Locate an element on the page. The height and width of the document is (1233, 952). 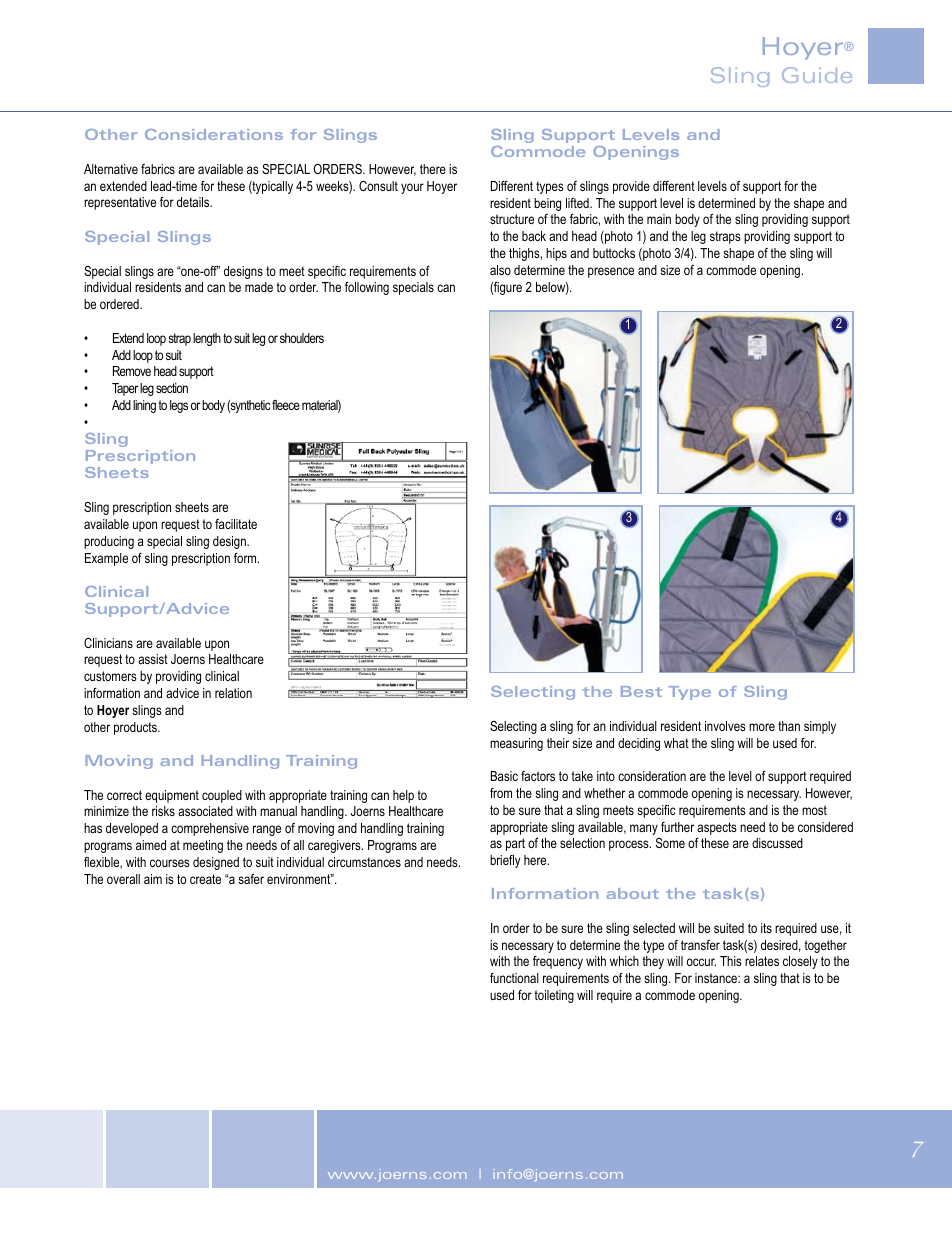
Guide is located at coordinates (817, 75).
